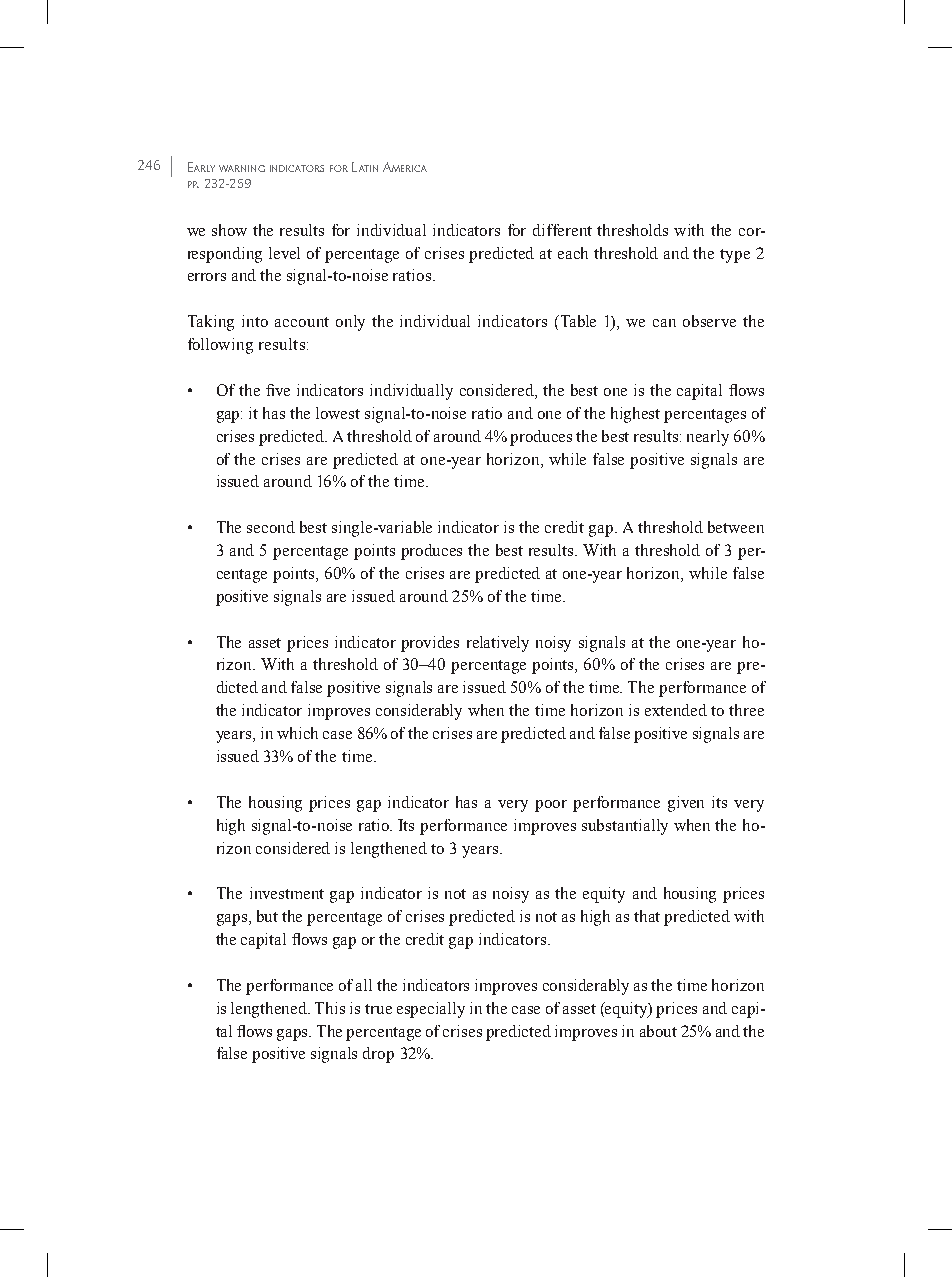  What do you see at coordinates (330, 1008) in the screenshot?
I see `This` at bounding box center [330, 1008].
